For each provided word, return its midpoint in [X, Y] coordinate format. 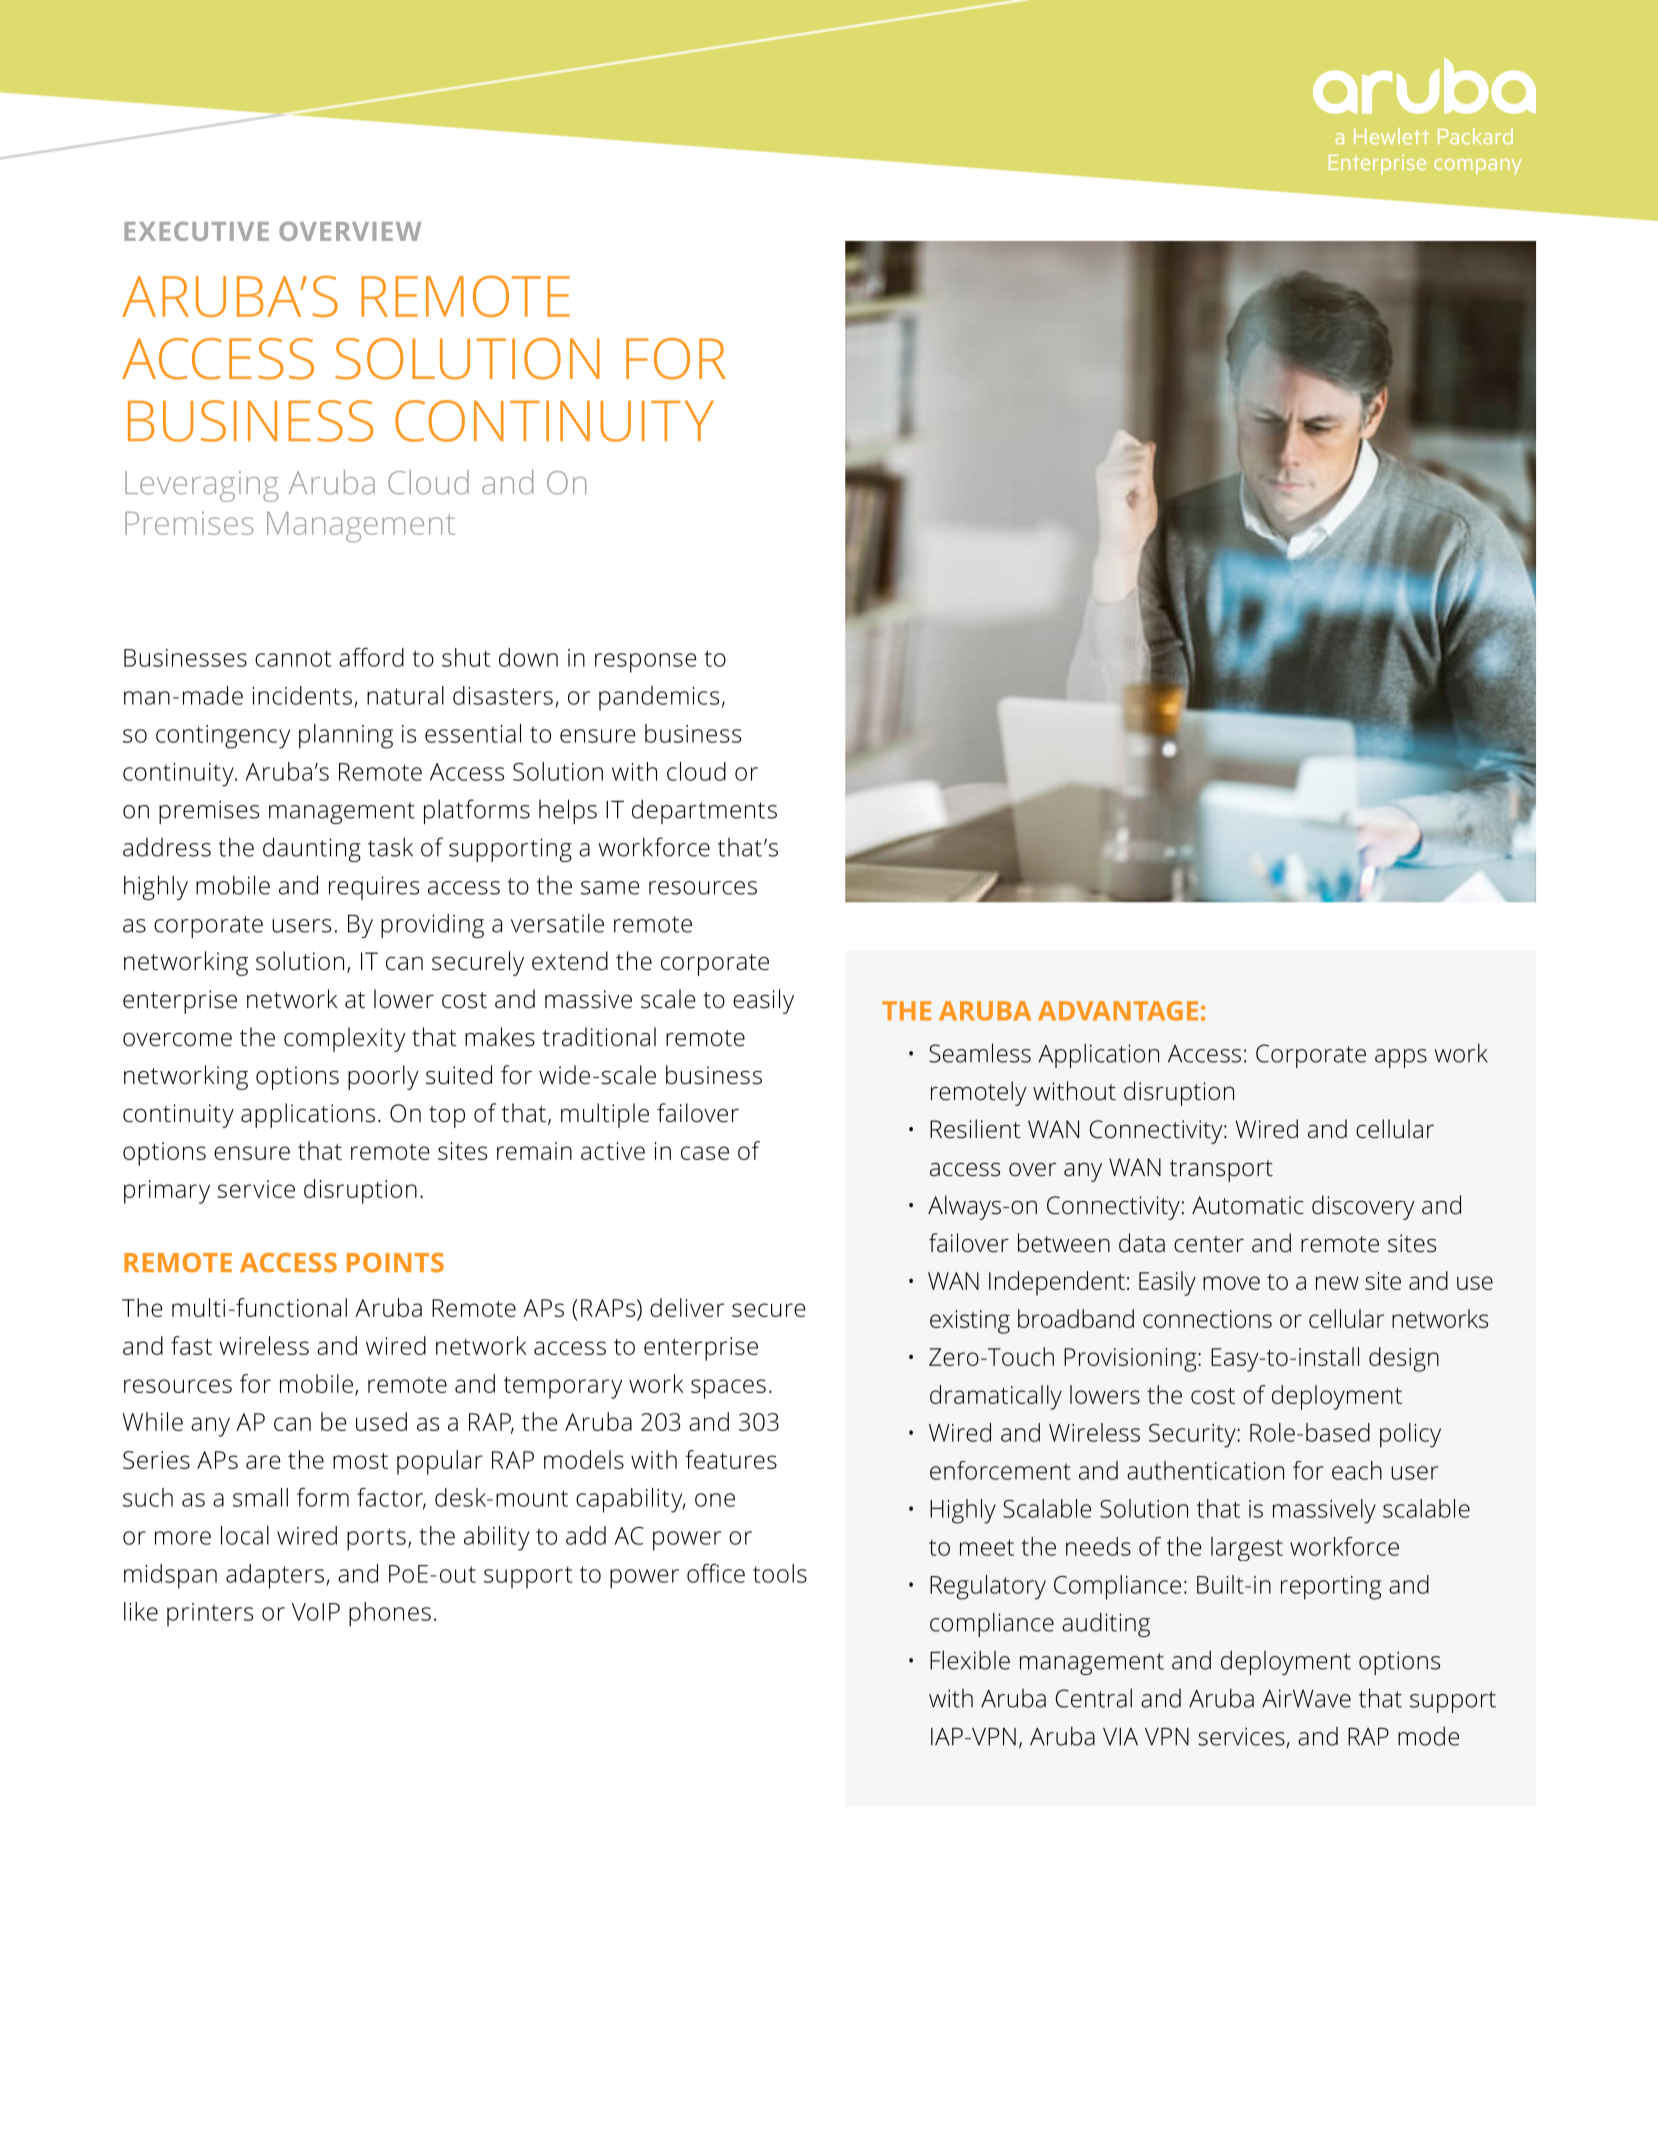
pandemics [659, 698]
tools [780, 1573]
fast [191, 1345]
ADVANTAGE [1118, 1011]
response [646, 663]
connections [1207, 1319]
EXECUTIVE [196, 231]
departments [704, 811]
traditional [599, 1037]
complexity [345, 1039]
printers [210, 1615]
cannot [293, 658]
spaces [728, 1389]
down [528, 657]
